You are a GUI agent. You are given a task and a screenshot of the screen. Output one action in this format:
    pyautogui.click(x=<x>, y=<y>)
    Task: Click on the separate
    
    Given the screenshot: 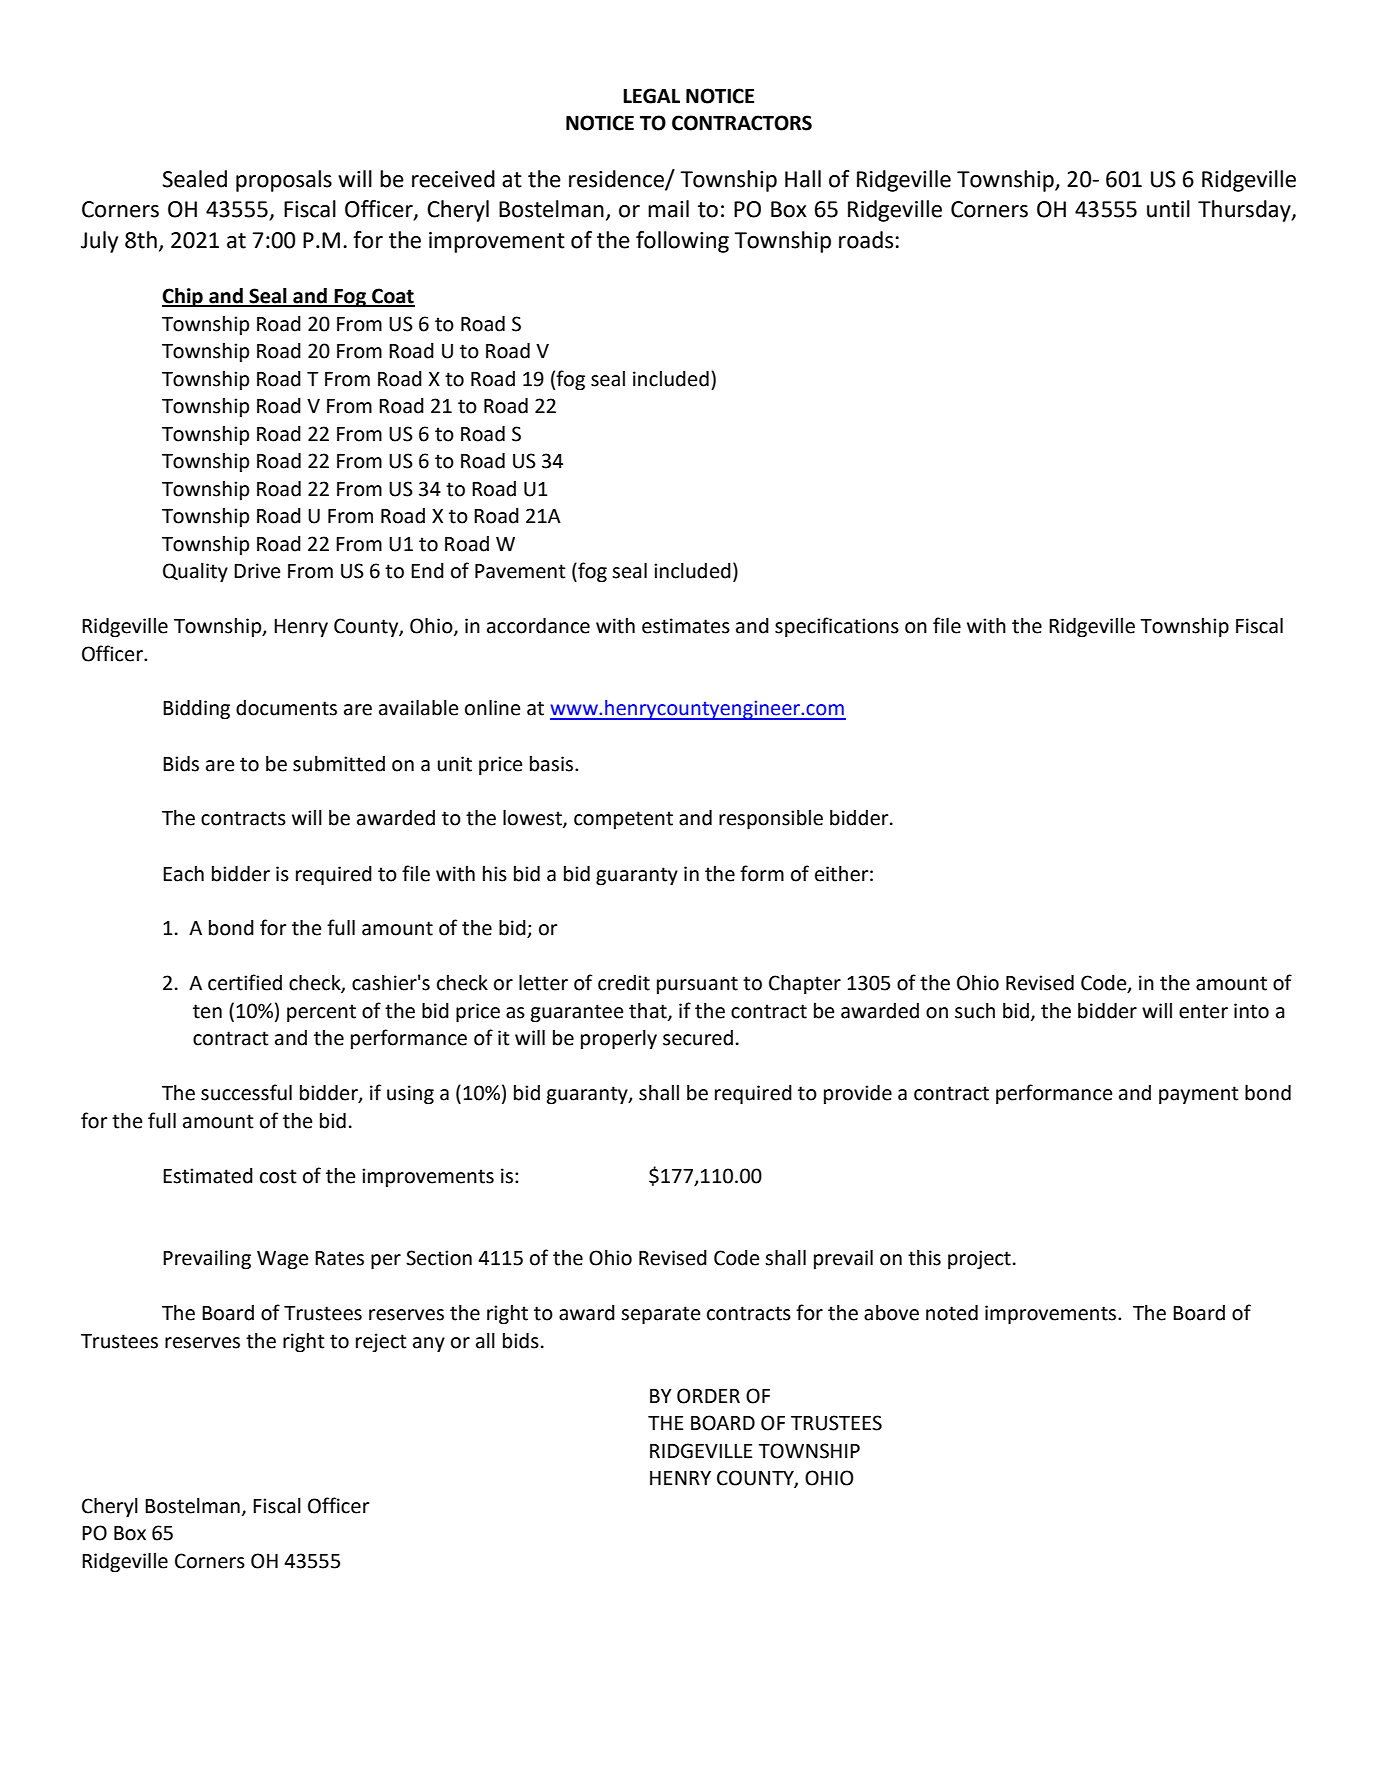 What is the action you would take?
    pyautogui.click(x=660, y=1315)
